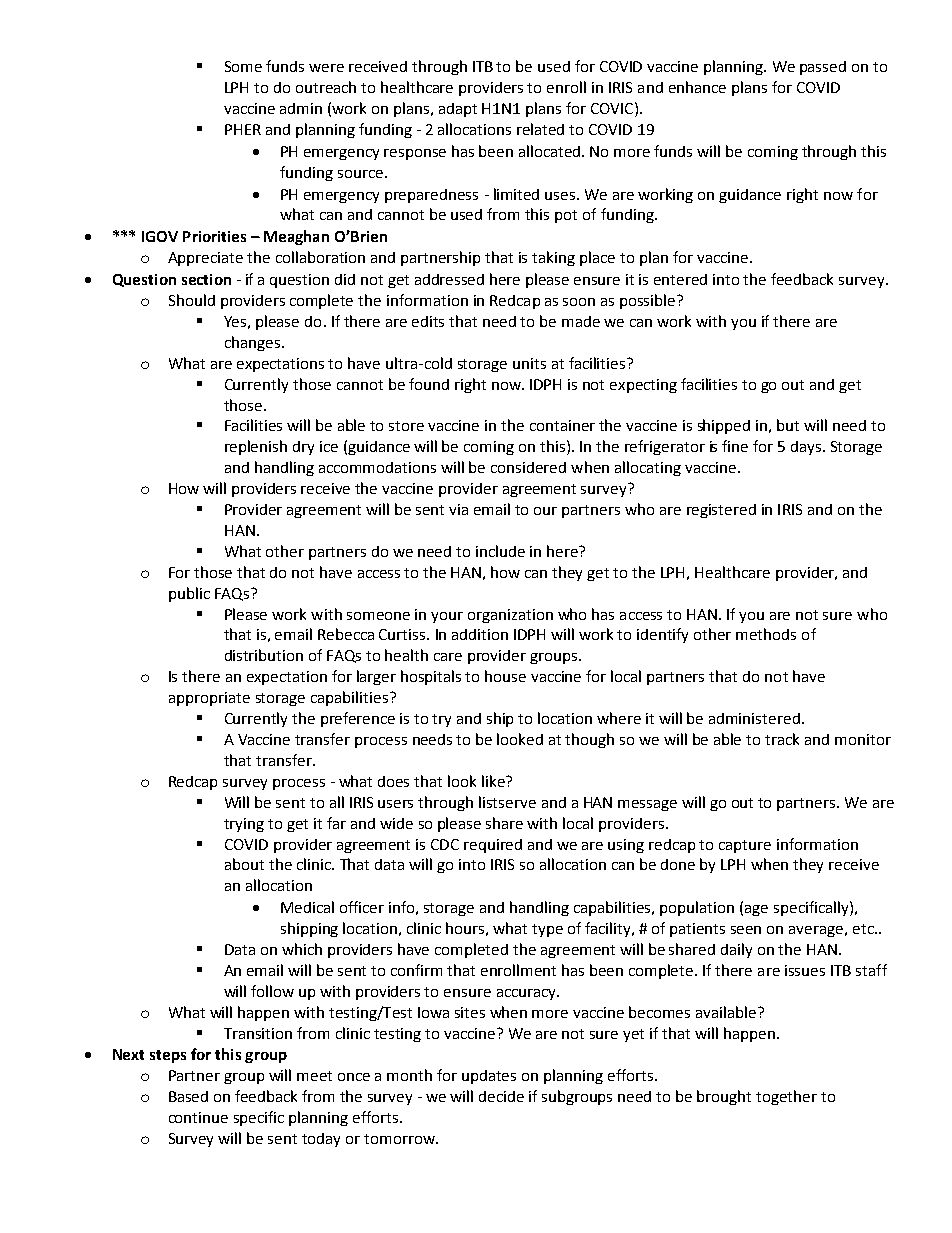  Describe the element at coordinates (326, 87) in the screenshot. I see `outreach` at that location.
